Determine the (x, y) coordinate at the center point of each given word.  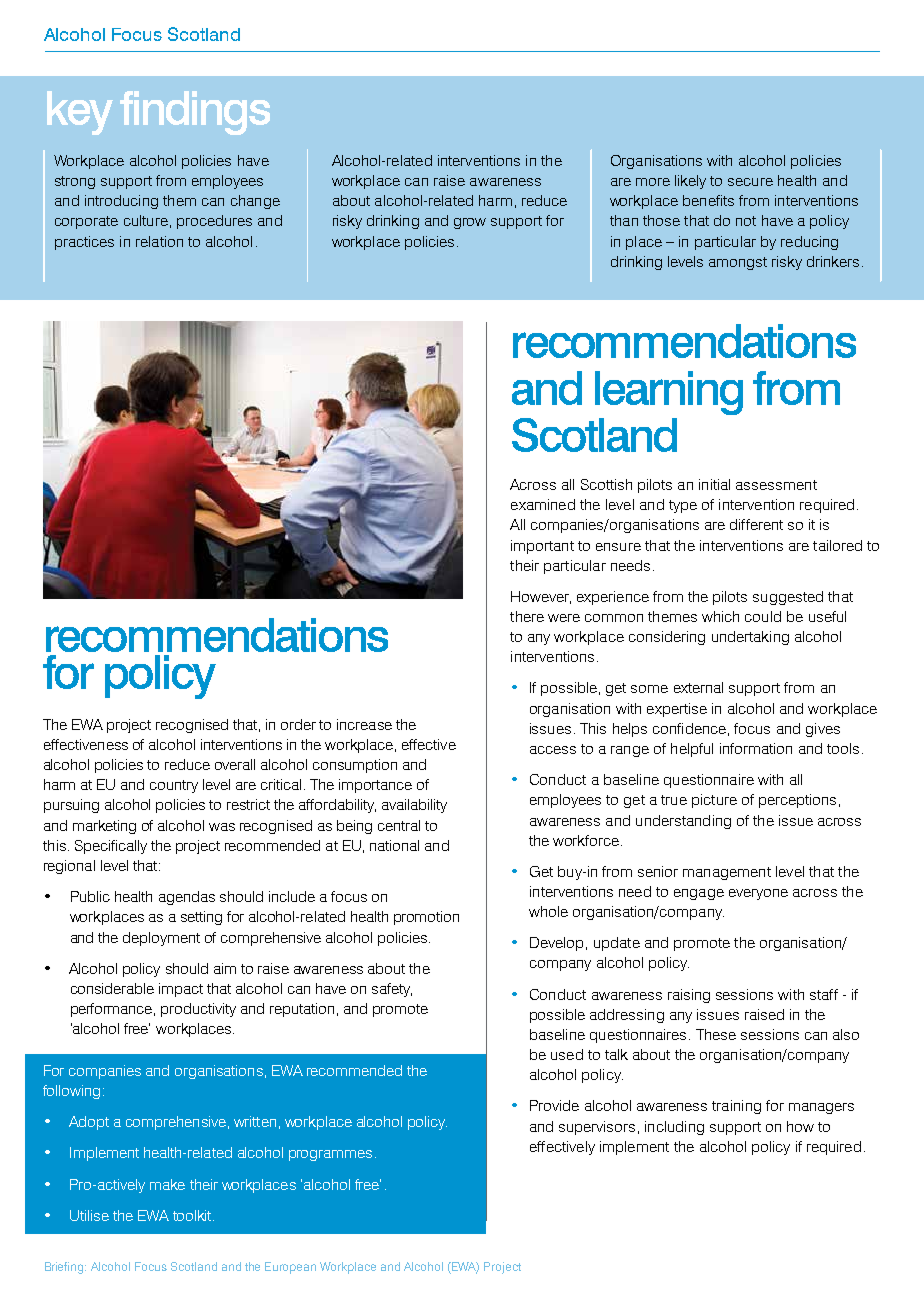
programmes (330, 1155)
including (674, 1128)
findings (195, 113)
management (727, 873)
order (298, 724)
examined (543, 504)
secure (750, 182)
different (756, 524)
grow (470, 223)
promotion (426, 918)
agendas (187, 898)
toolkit (193, 1215)
